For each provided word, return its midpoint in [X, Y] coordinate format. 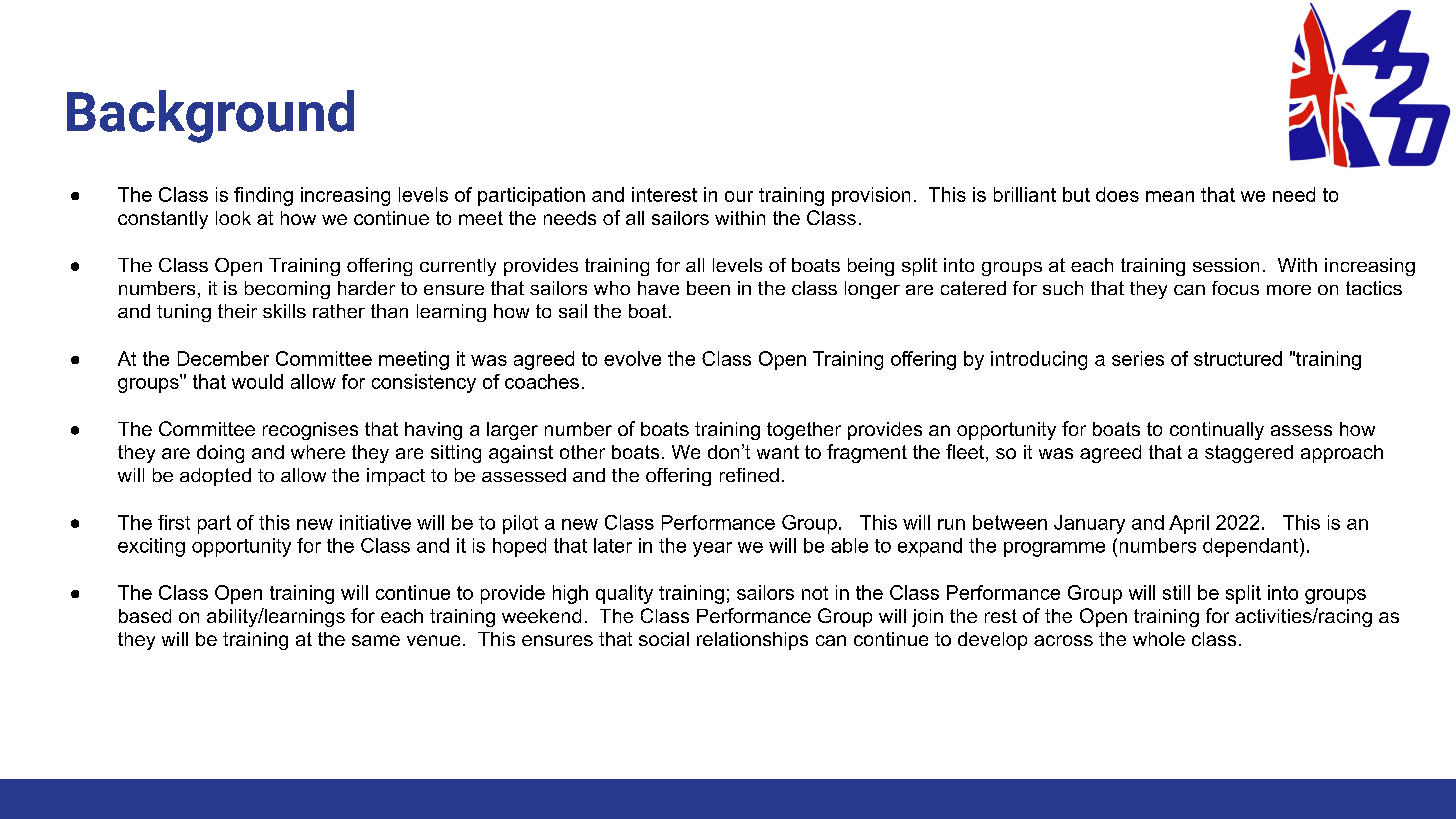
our [739, 196]
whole [1159, 639]
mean [1170, 196]
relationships [752, 641]
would [257, 381]
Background [210, 116]
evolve [632, 358]
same [376, 640]
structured [1238, 358]
